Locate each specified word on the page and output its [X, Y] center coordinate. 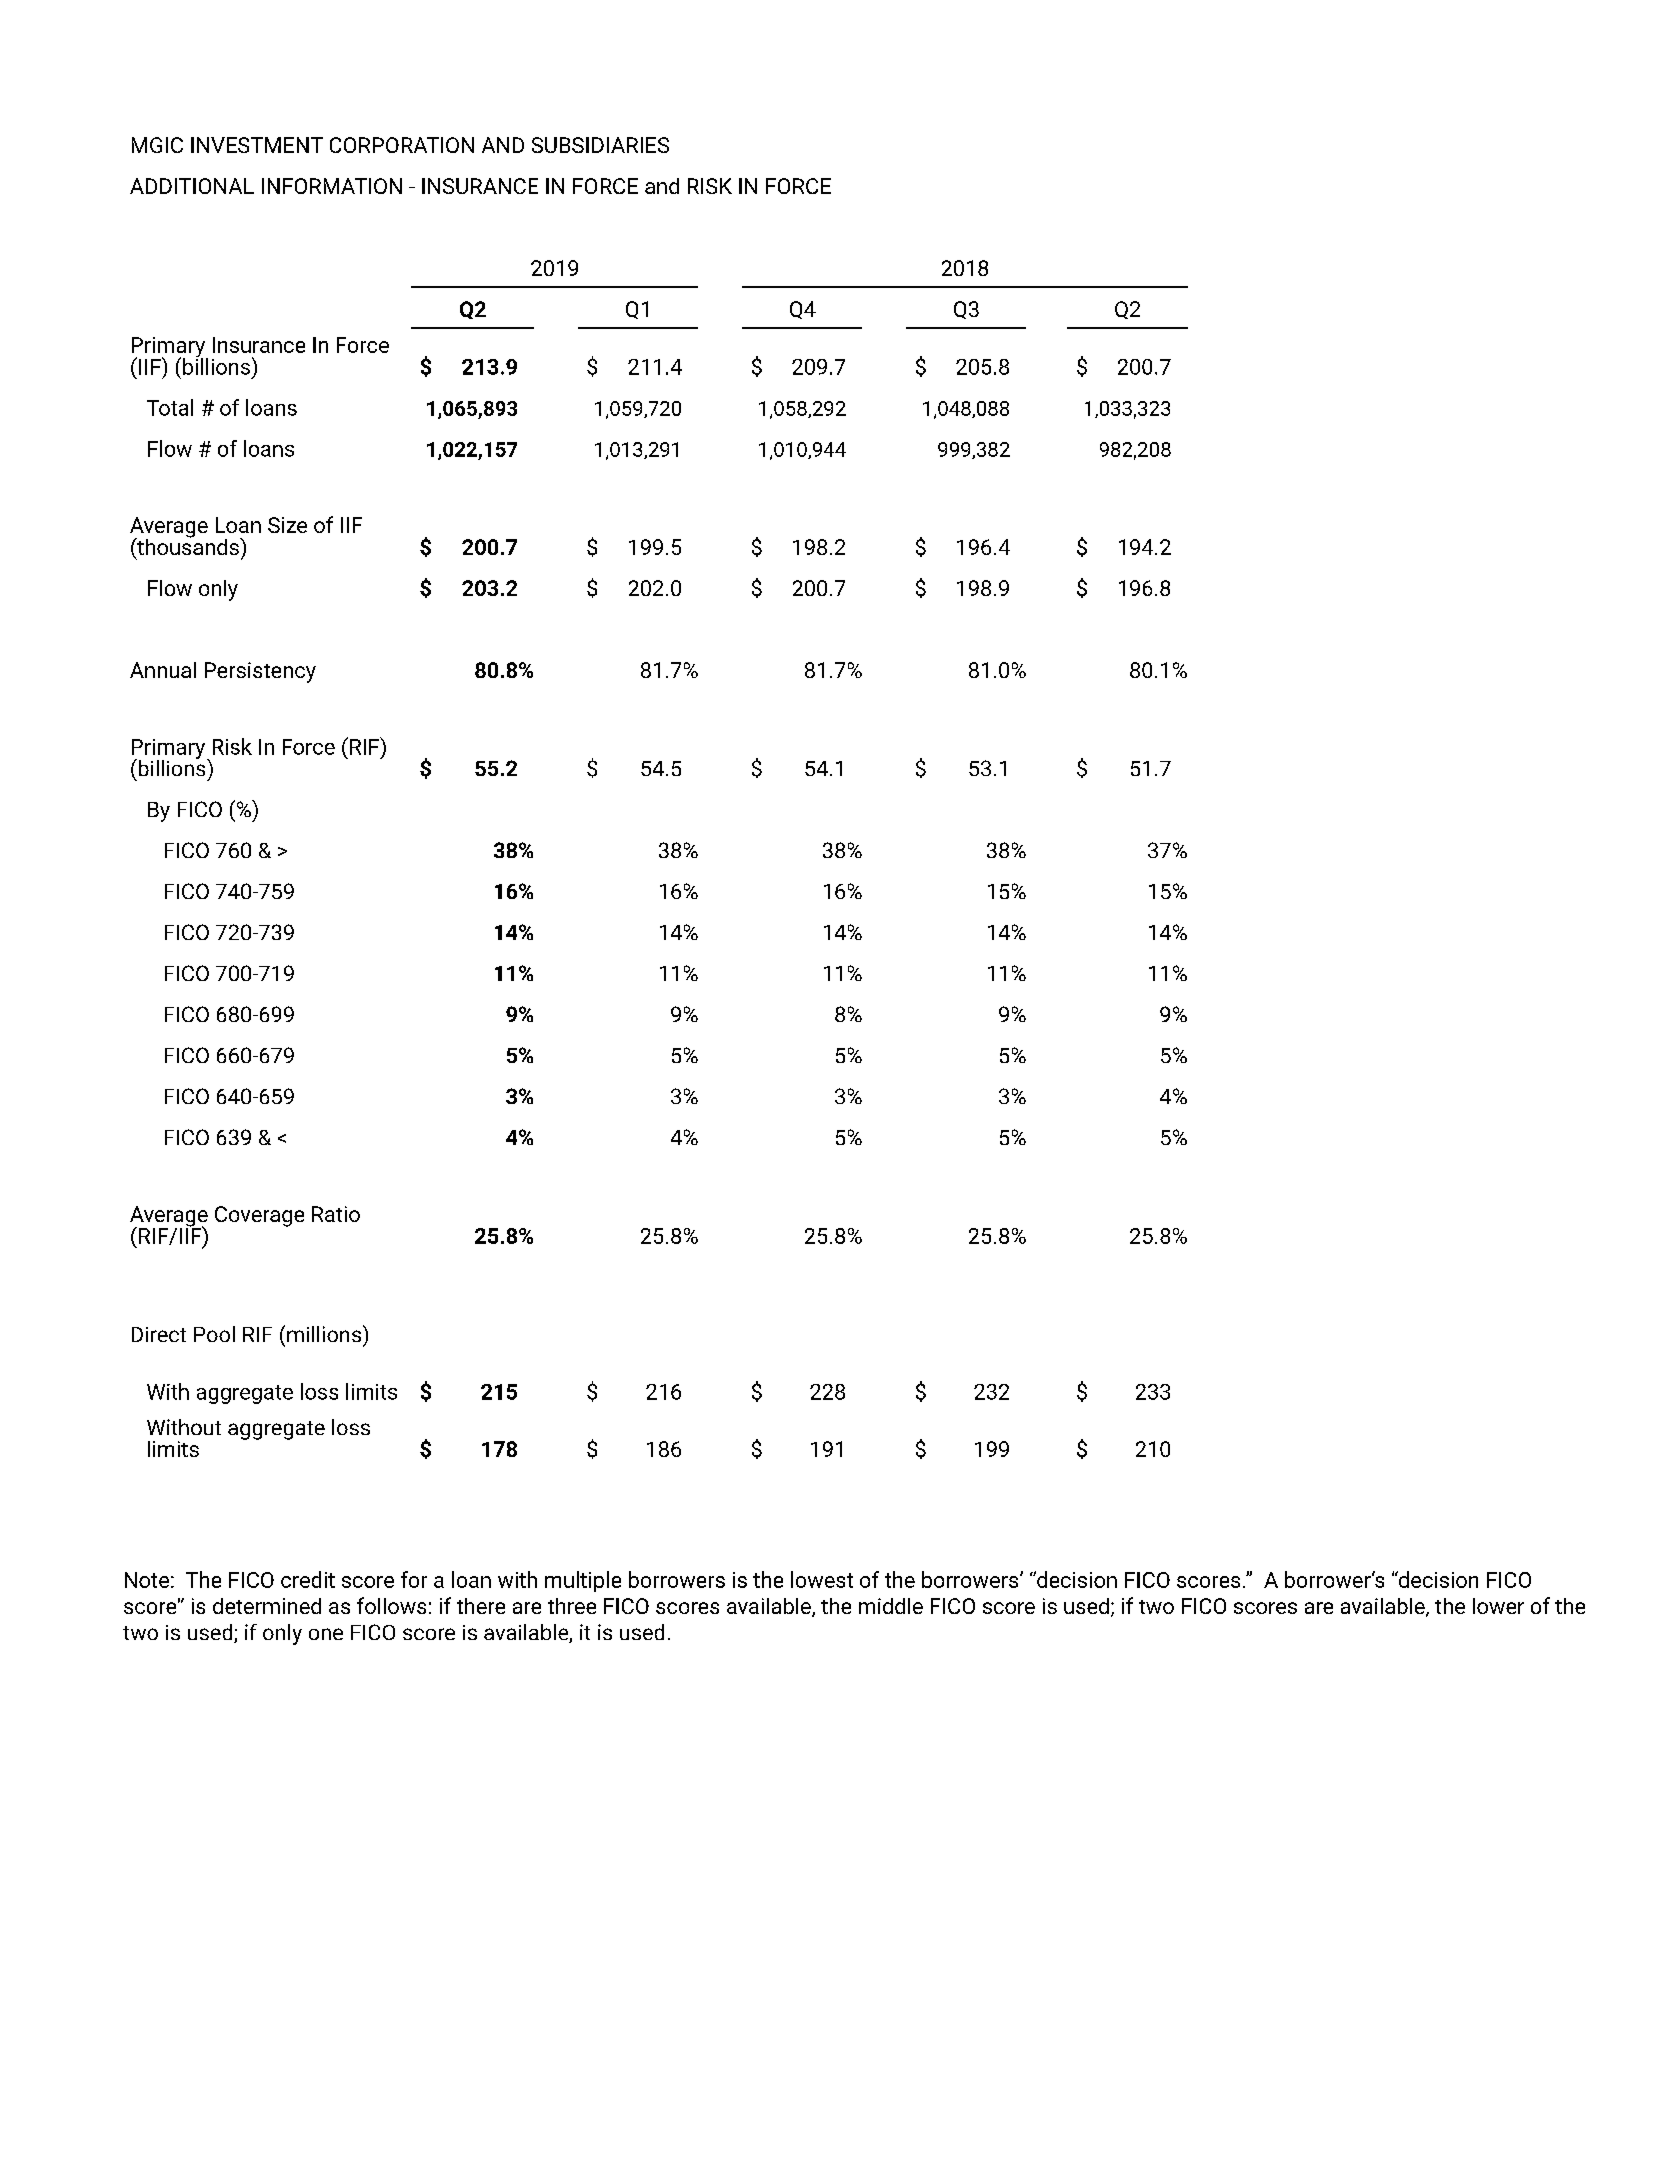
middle [891, 1606]
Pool [214, 1334]
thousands [188, 547]
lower [1498, 1606]
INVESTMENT [257, 145]
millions [324, 1334]
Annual [163, 670]
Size [287, 525]
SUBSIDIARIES [600, 145]
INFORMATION [332, 186]
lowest [822, 1579]
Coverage [259, 1216]
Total [170, 407]
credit [308, 1579]
